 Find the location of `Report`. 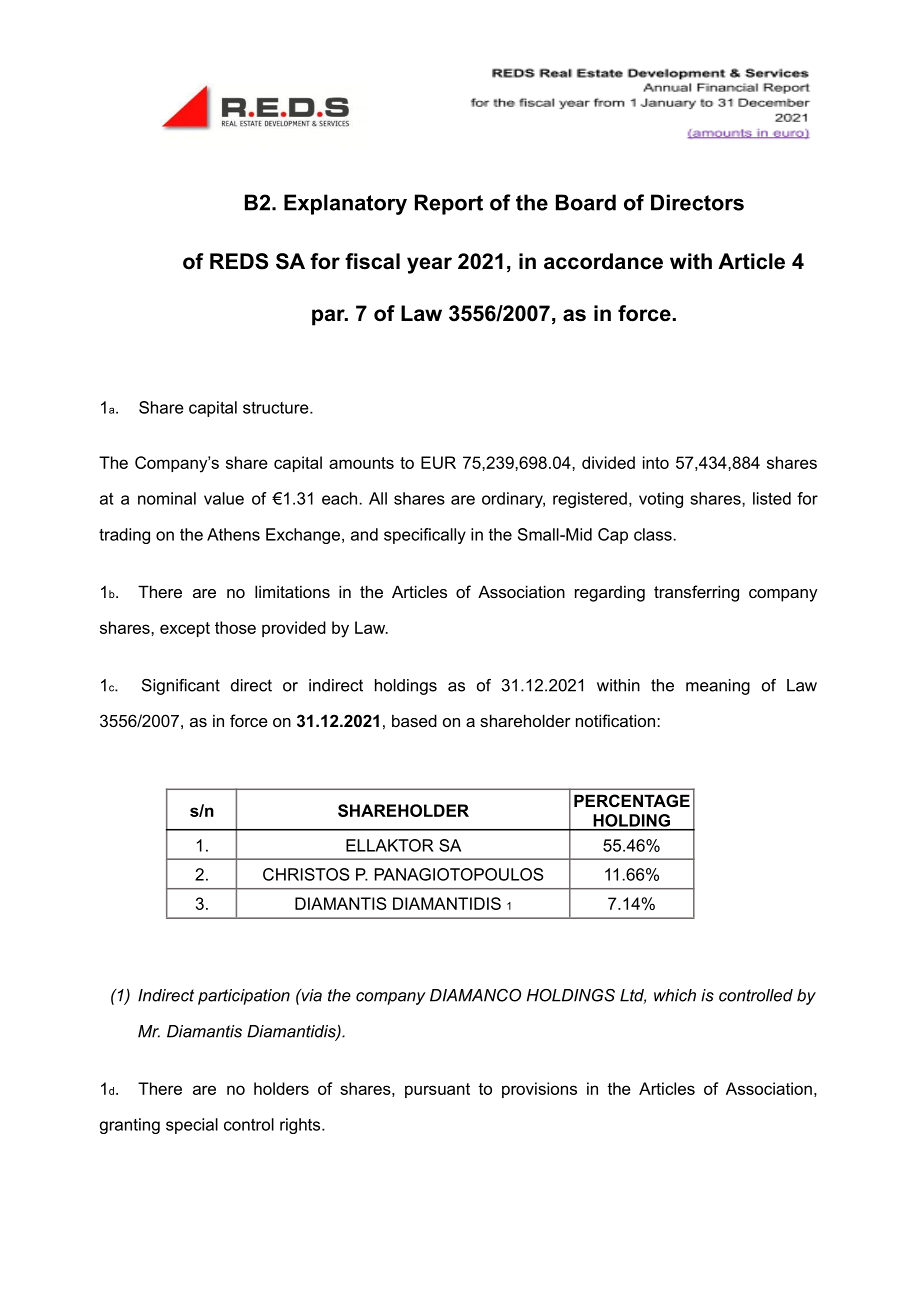

Report is located at coordinates (449, 204).
